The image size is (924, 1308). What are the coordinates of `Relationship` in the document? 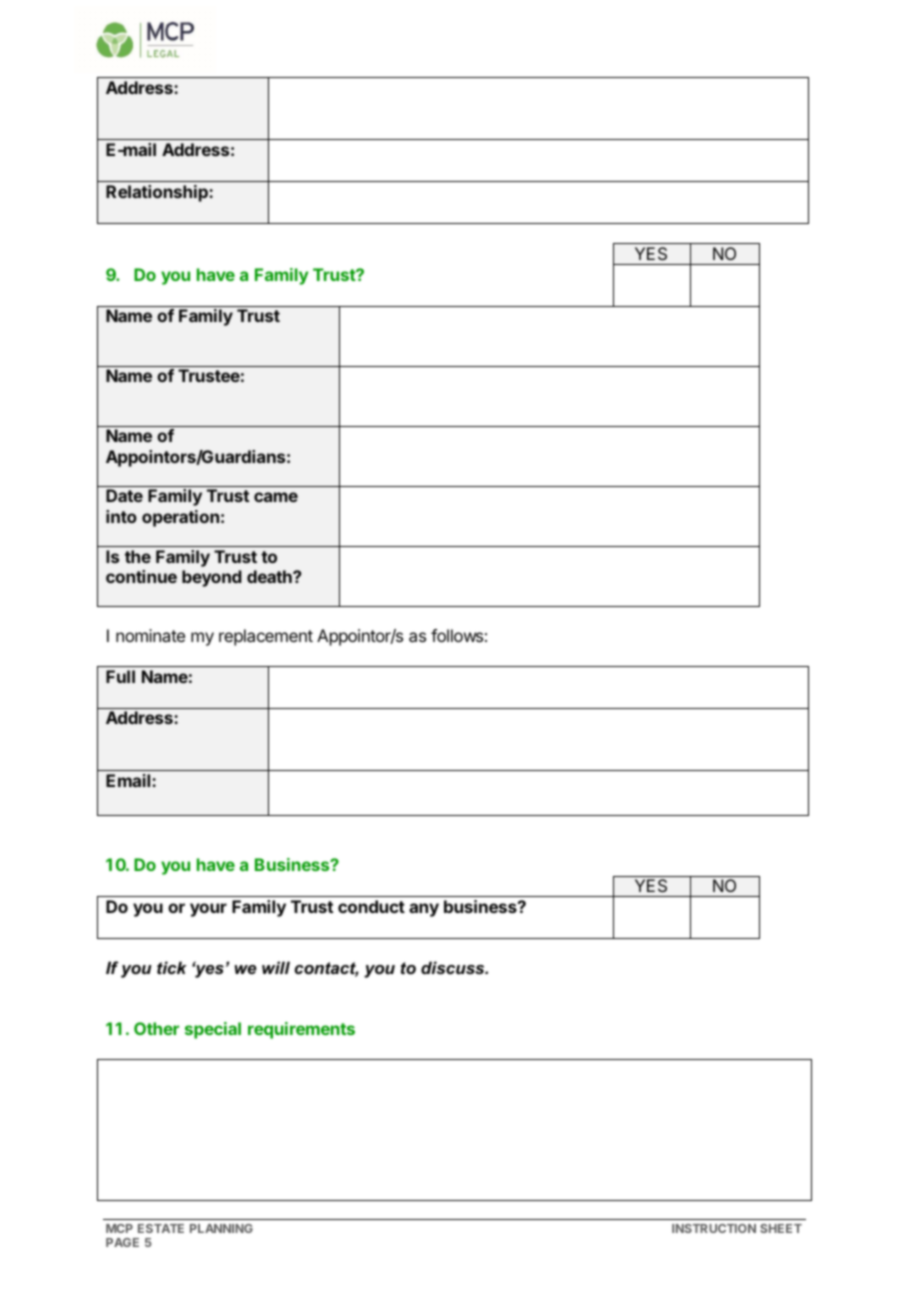 It's located at (158, 193).
